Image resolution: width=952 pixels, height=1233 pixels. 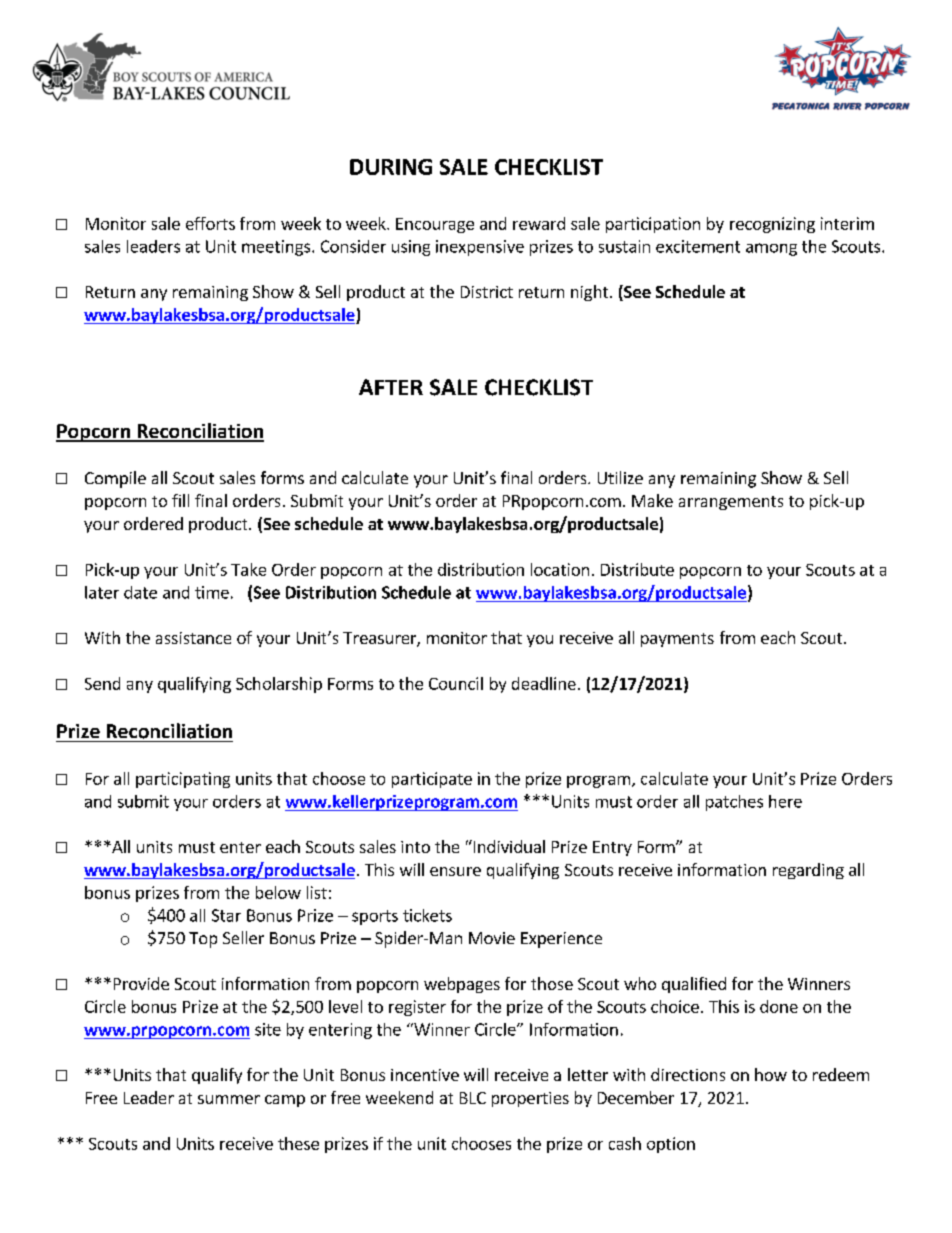 What do you see at coordinates (530, 1099) in the screenshot?
I see `properties` at bounding box center [530, 1099].
